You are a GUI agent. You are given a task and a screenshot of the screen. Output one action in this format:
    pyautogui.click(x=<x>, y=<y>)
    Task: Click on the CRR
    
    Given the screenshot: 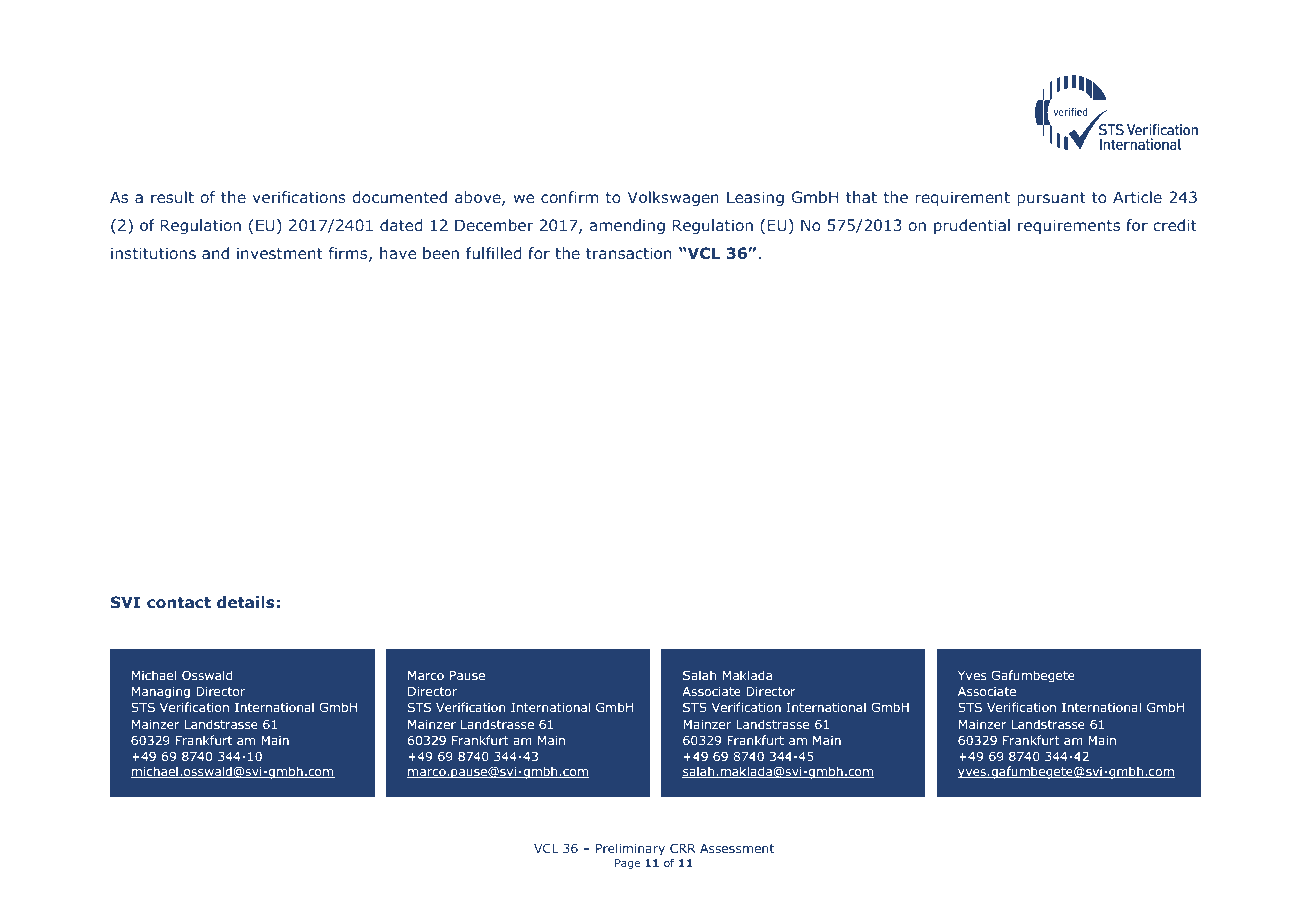 What is the action you would take?
    pyautogui.click(x=683, y=848)
